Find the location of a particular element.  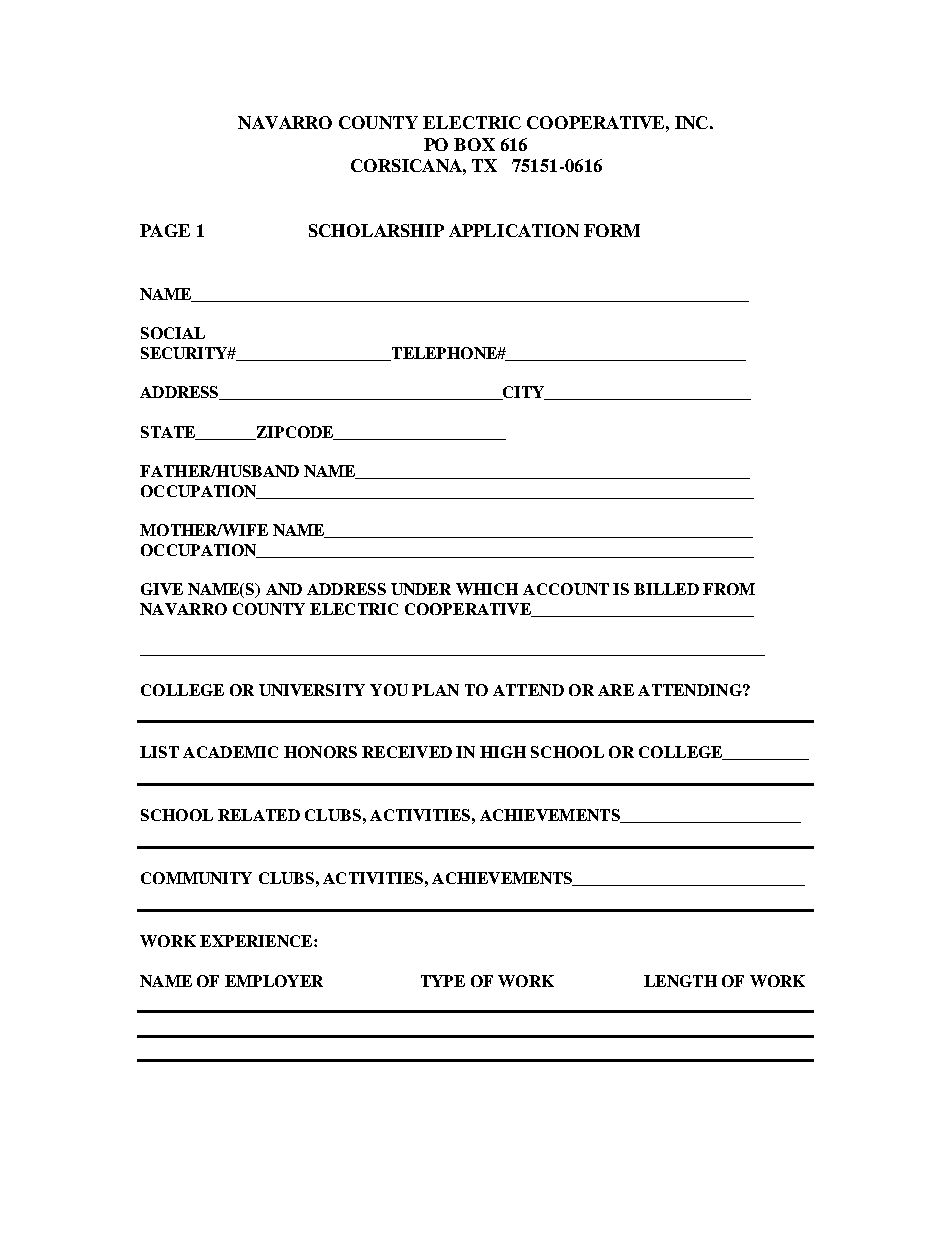

EXPERIENCE is located at coordinates (257, 941).
